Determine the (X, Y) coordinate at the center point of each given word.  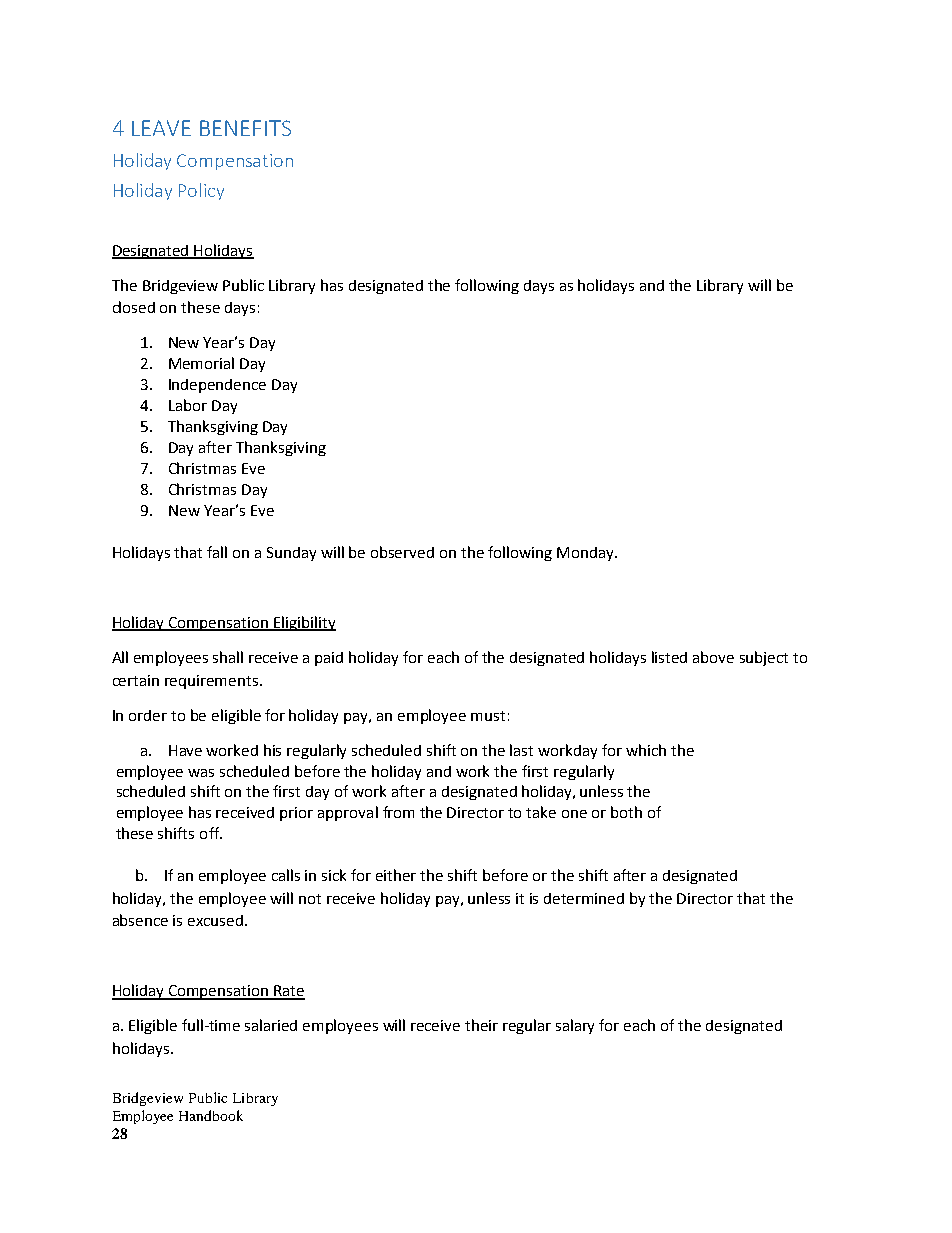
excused (215, 920)
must (488, 716)
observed (402, 552)
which (646, 750)
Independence (217, 386)
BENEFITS (245, 128)
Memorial (201, 363)
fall (217, 552)
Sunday (291, 554)
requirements (213, 682)
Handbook (211, 1115)
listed (669, 657)
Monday (586, 554)
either (396, 875)
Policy (201, 191)
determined (584, 898)
